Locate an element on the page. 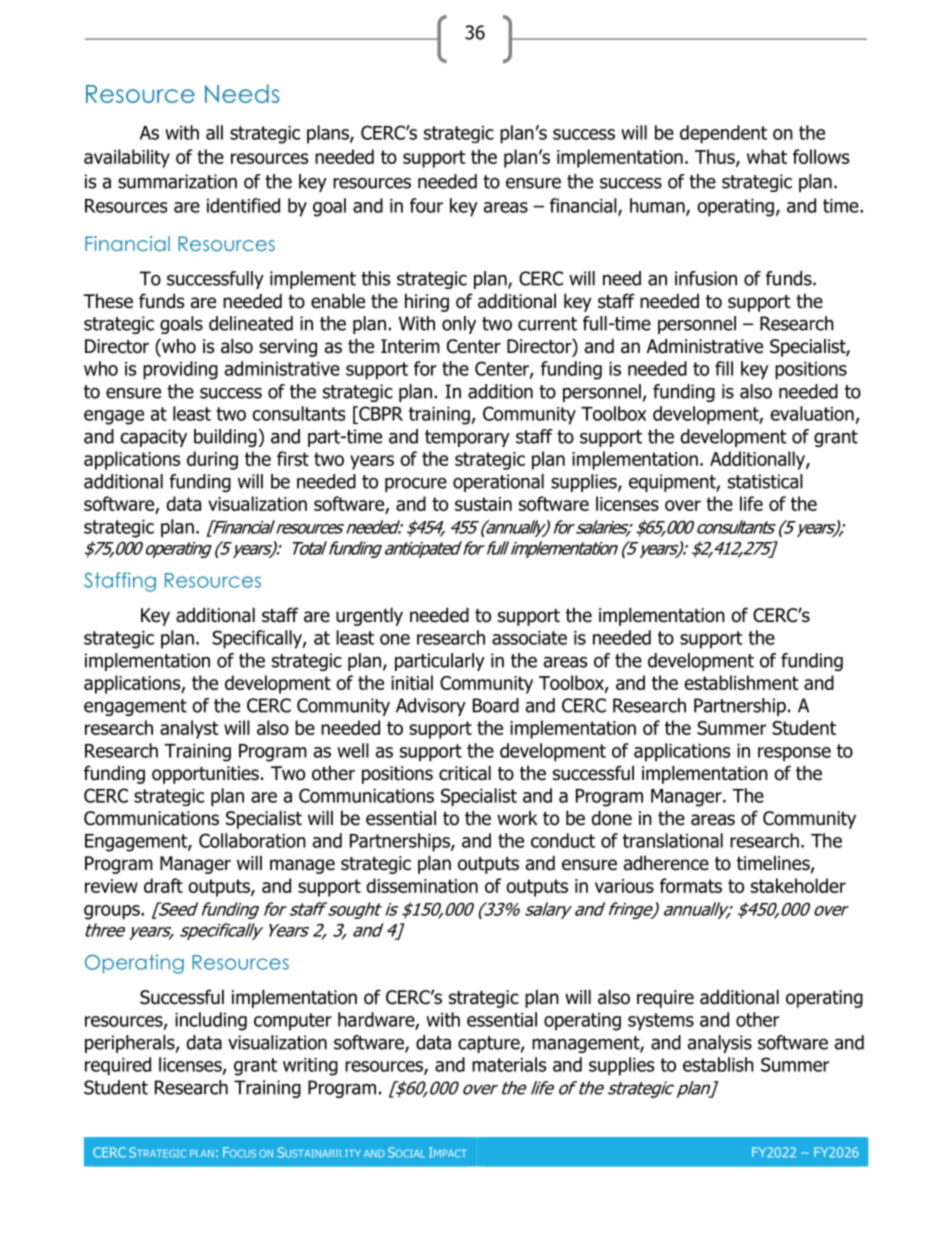 The height and width of the image is (1233, 952). urgently is located at coordinates (369, 616).
